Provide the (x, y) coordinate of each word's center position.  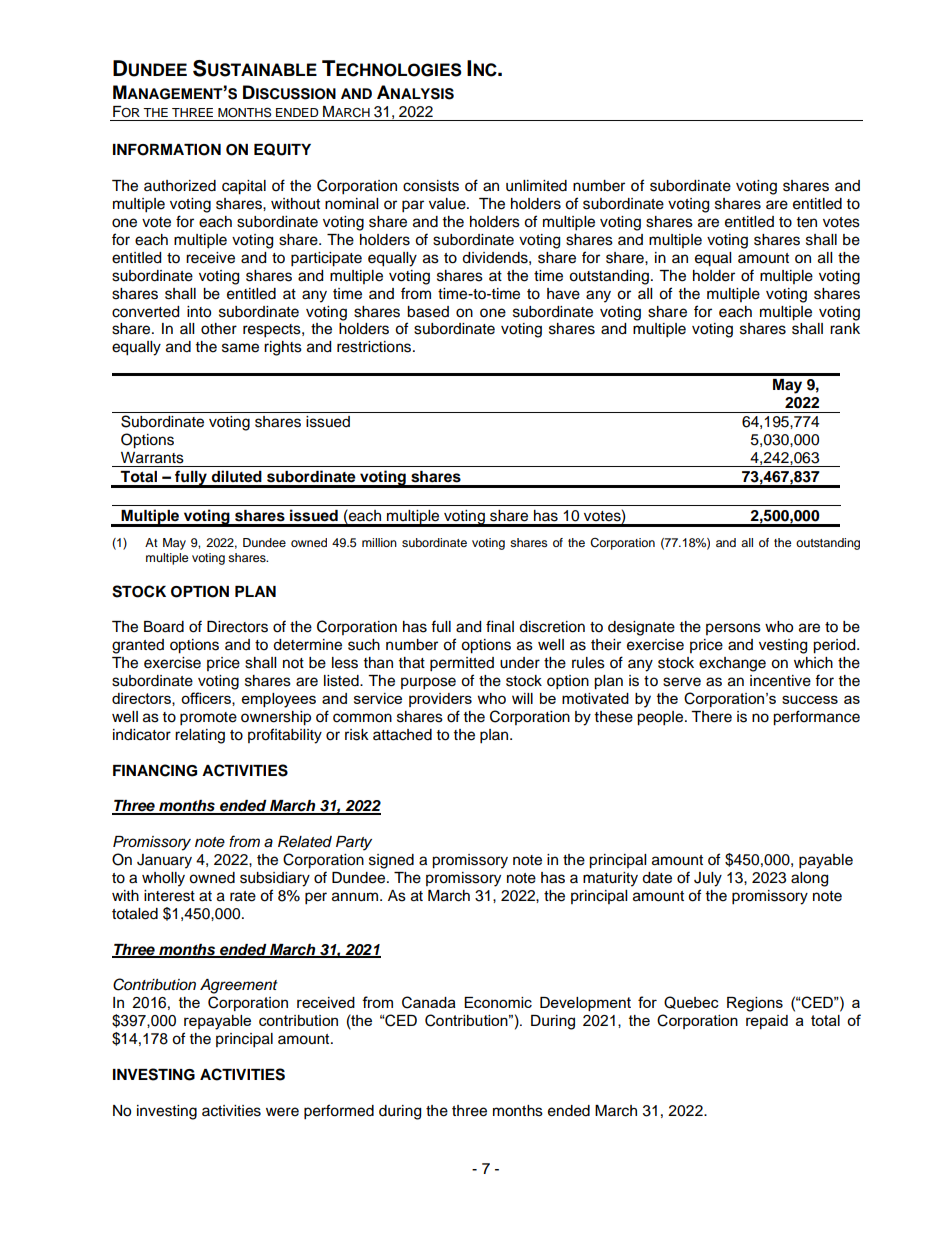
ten (807, 222)
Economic (498, 1002)
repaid (767, 1022)
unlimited (536, 186)
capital (244, 187)
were (282, 1112)
